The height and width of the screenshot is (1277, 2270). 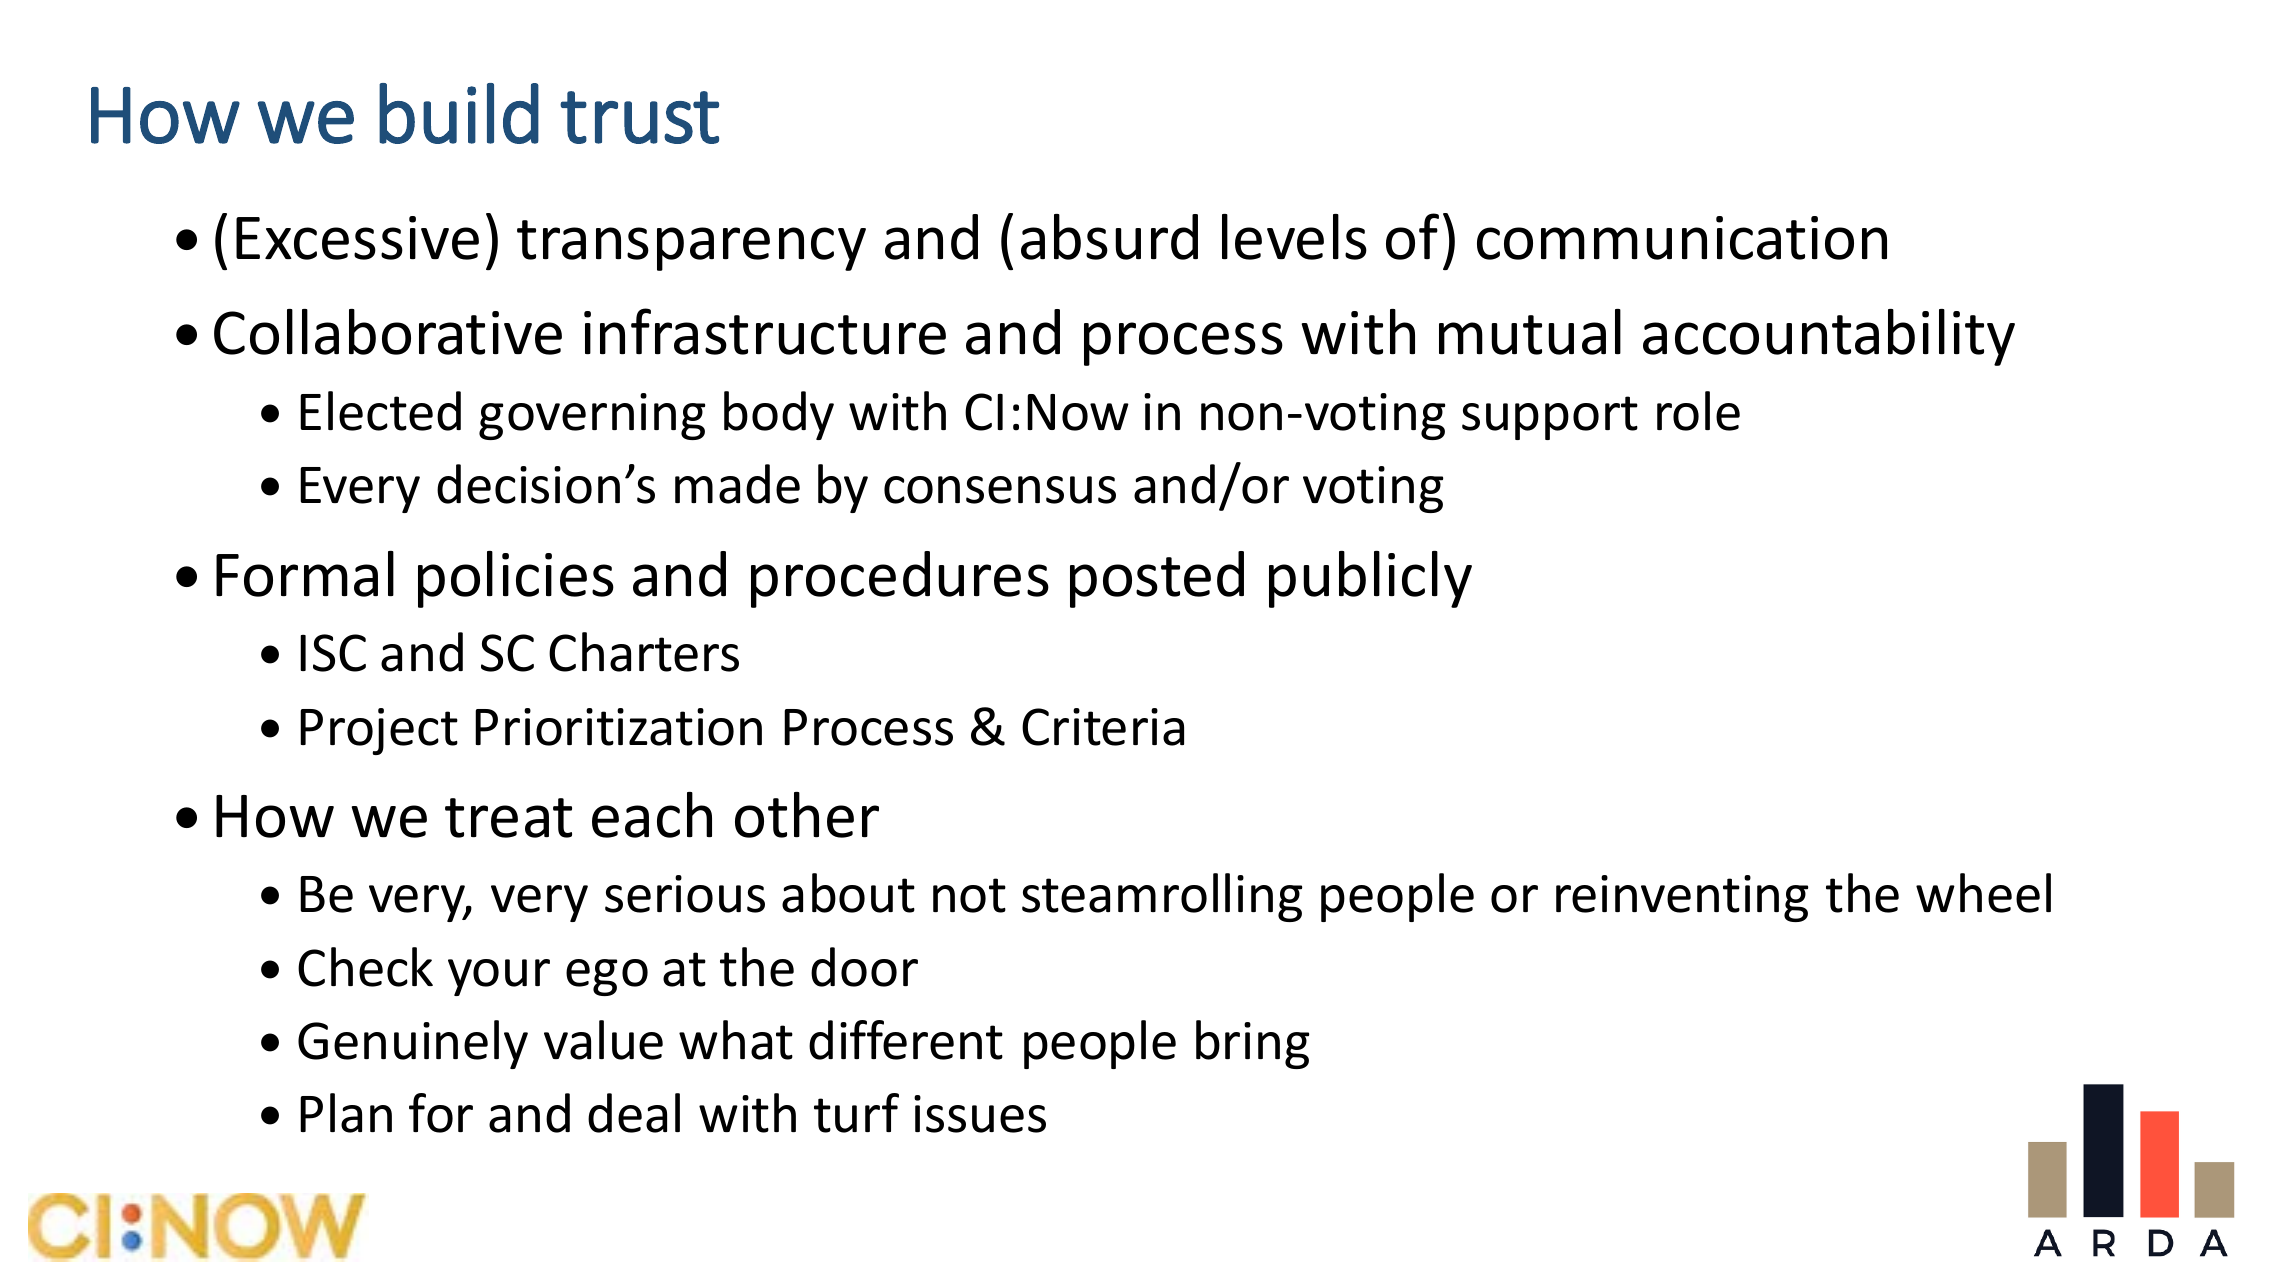 What do you see at coordinates (1682, 898) in the screenshot?
I see `reinventing` at bounding box center [1682, 898].
